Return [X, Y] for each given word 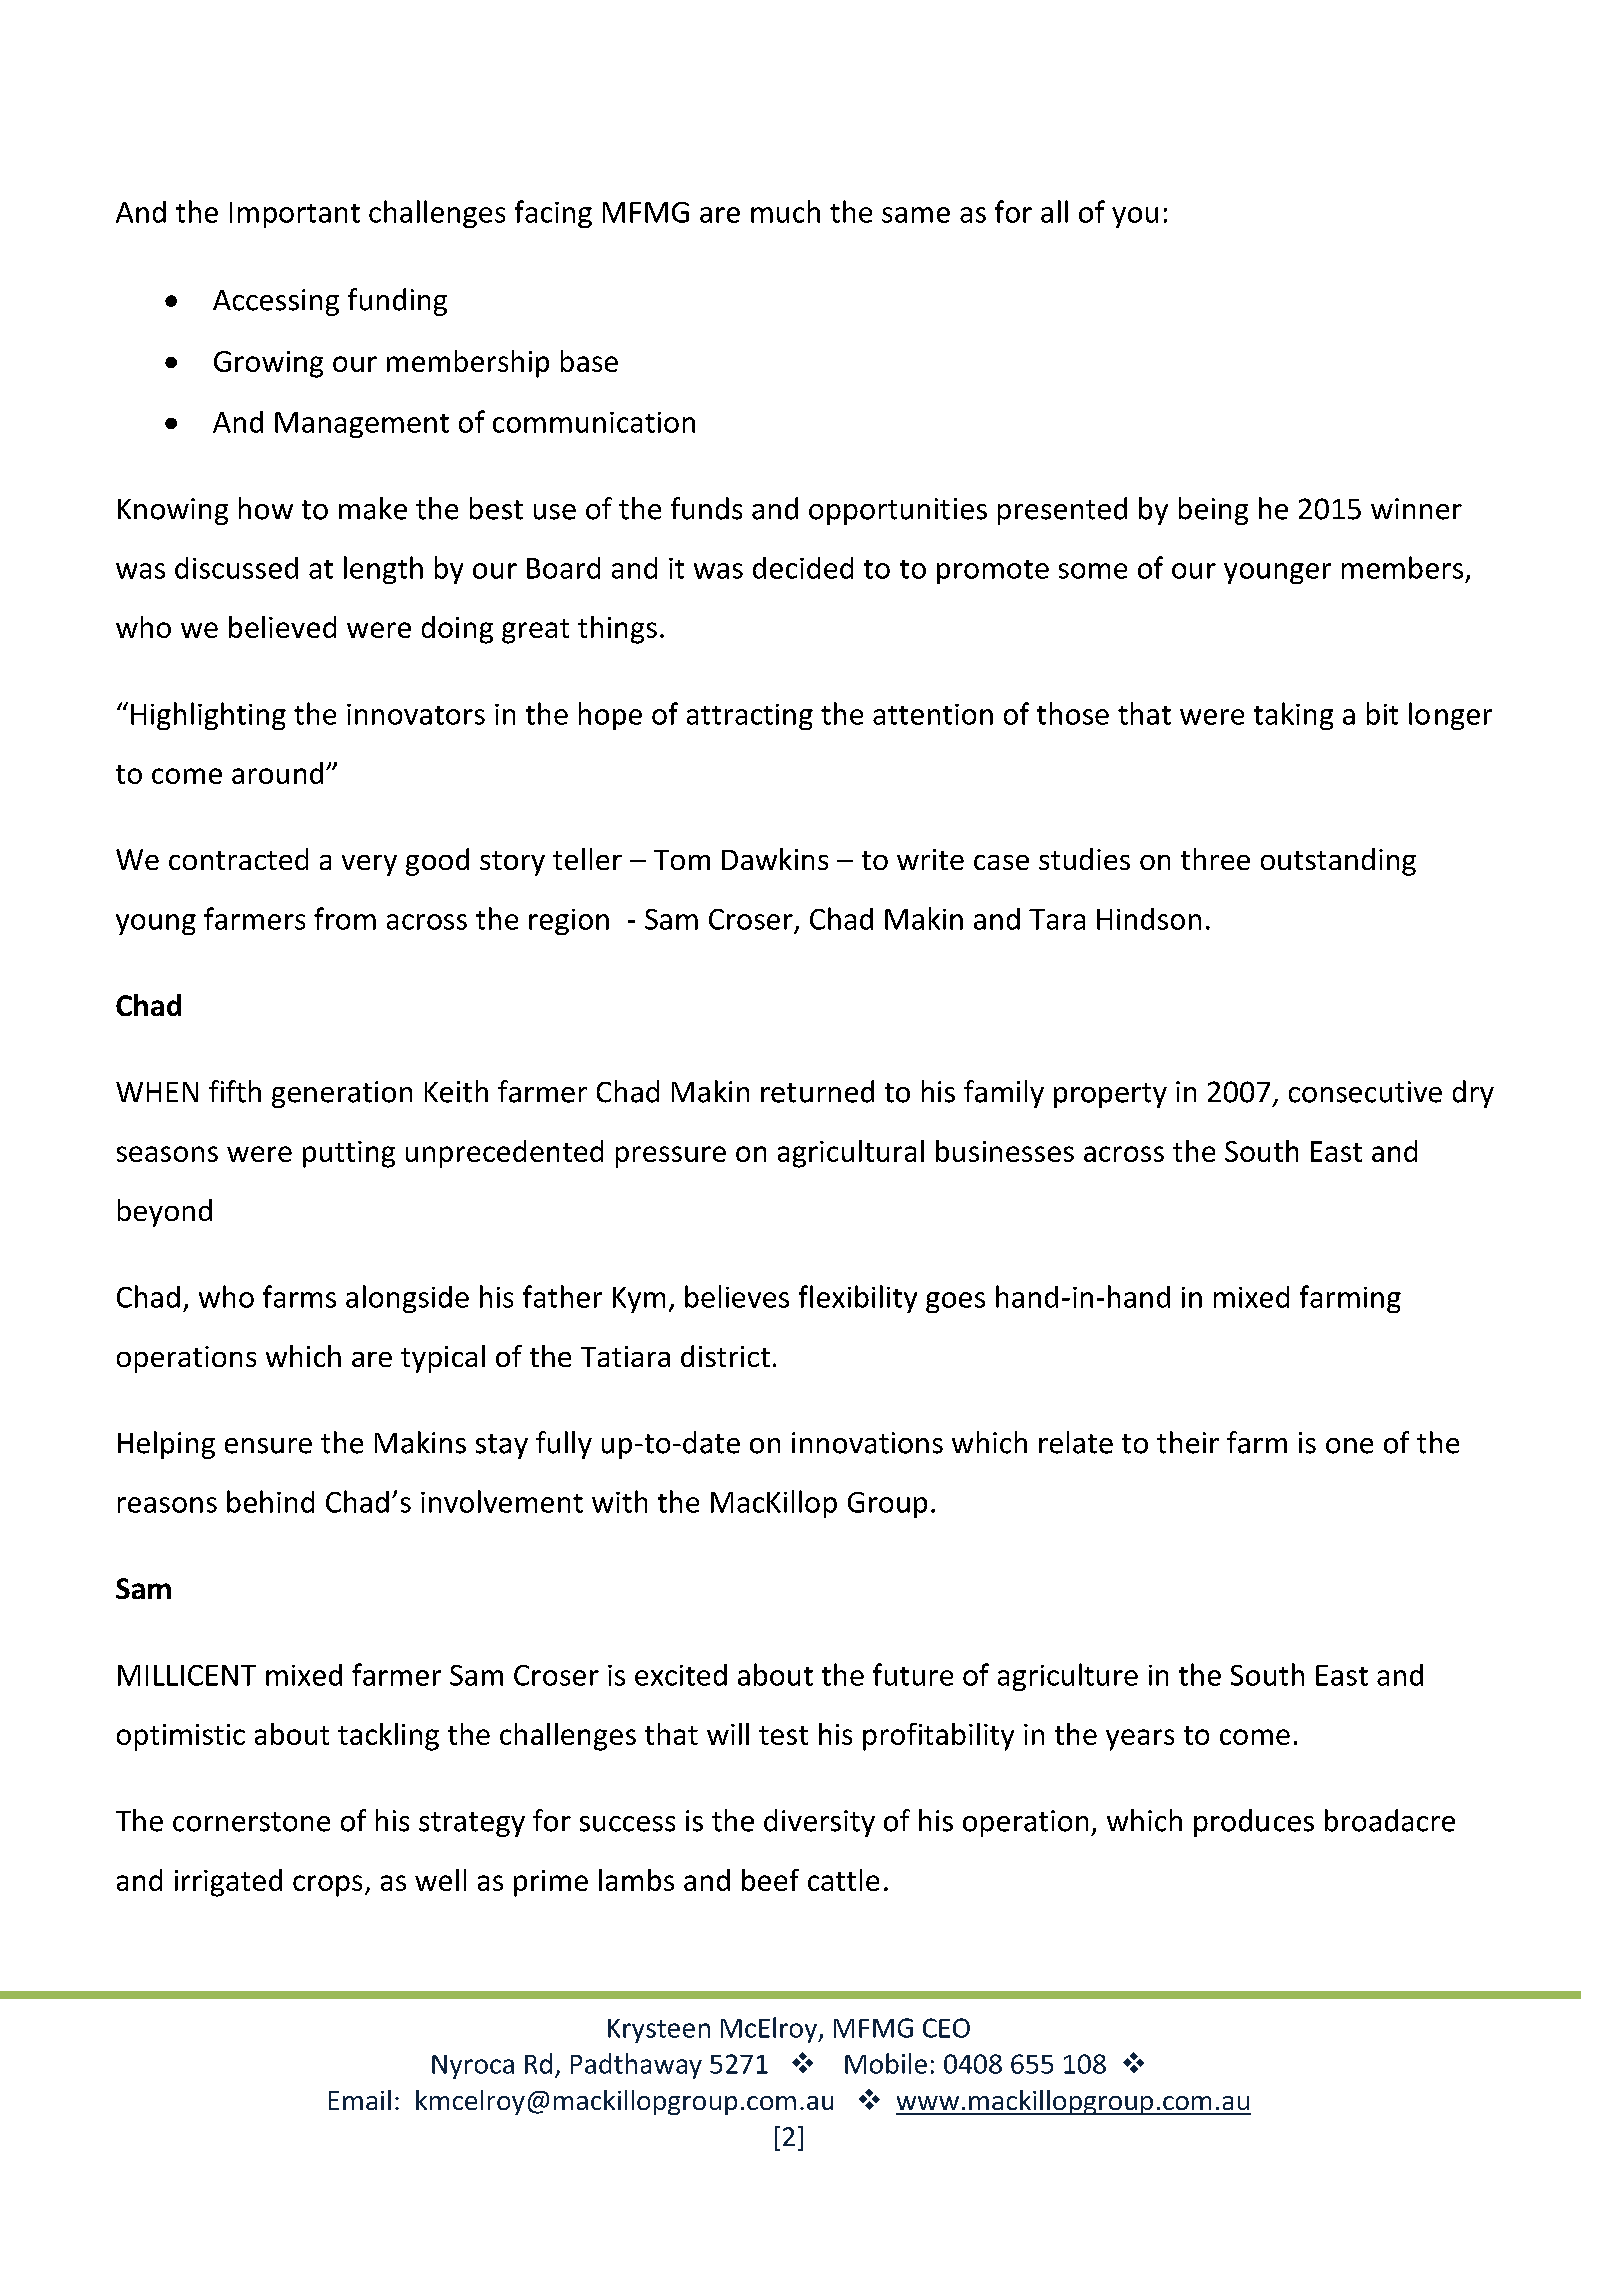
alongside [407, 1299]
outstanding [1338, 862]
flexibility [858, 1299]
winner [1416, 509]
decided [803, 568]
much [785, 211]
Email [360, 2100]
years [1140, 1740]
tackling [388, 1737]
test [783, 1735]
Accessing [276, 302]
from [345, 918]
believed [282, 627]
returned [817, 1091]
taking [1293, 716]
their [1188, 1442]
